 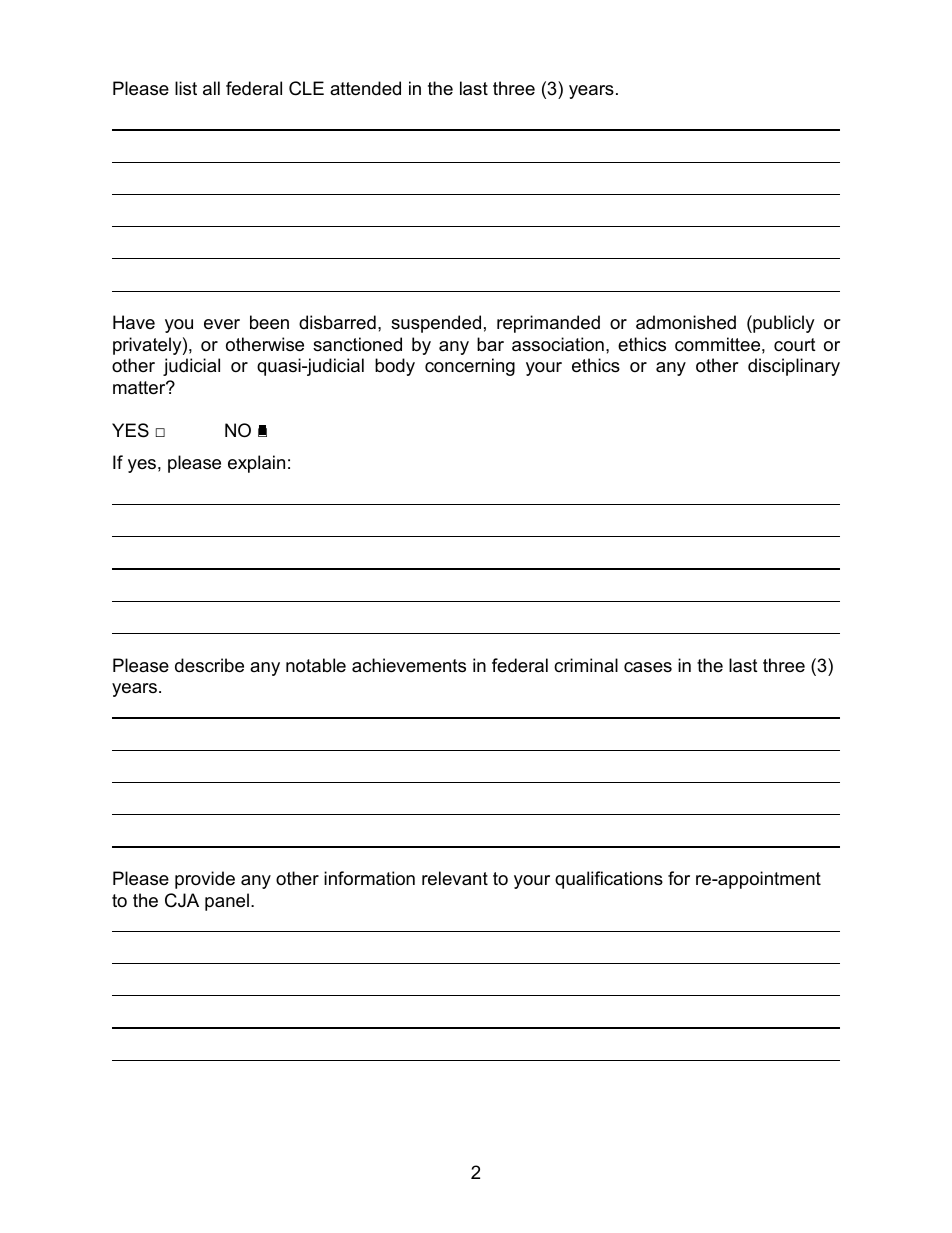 I want to click on concerning, so click(x=470, y=367).
